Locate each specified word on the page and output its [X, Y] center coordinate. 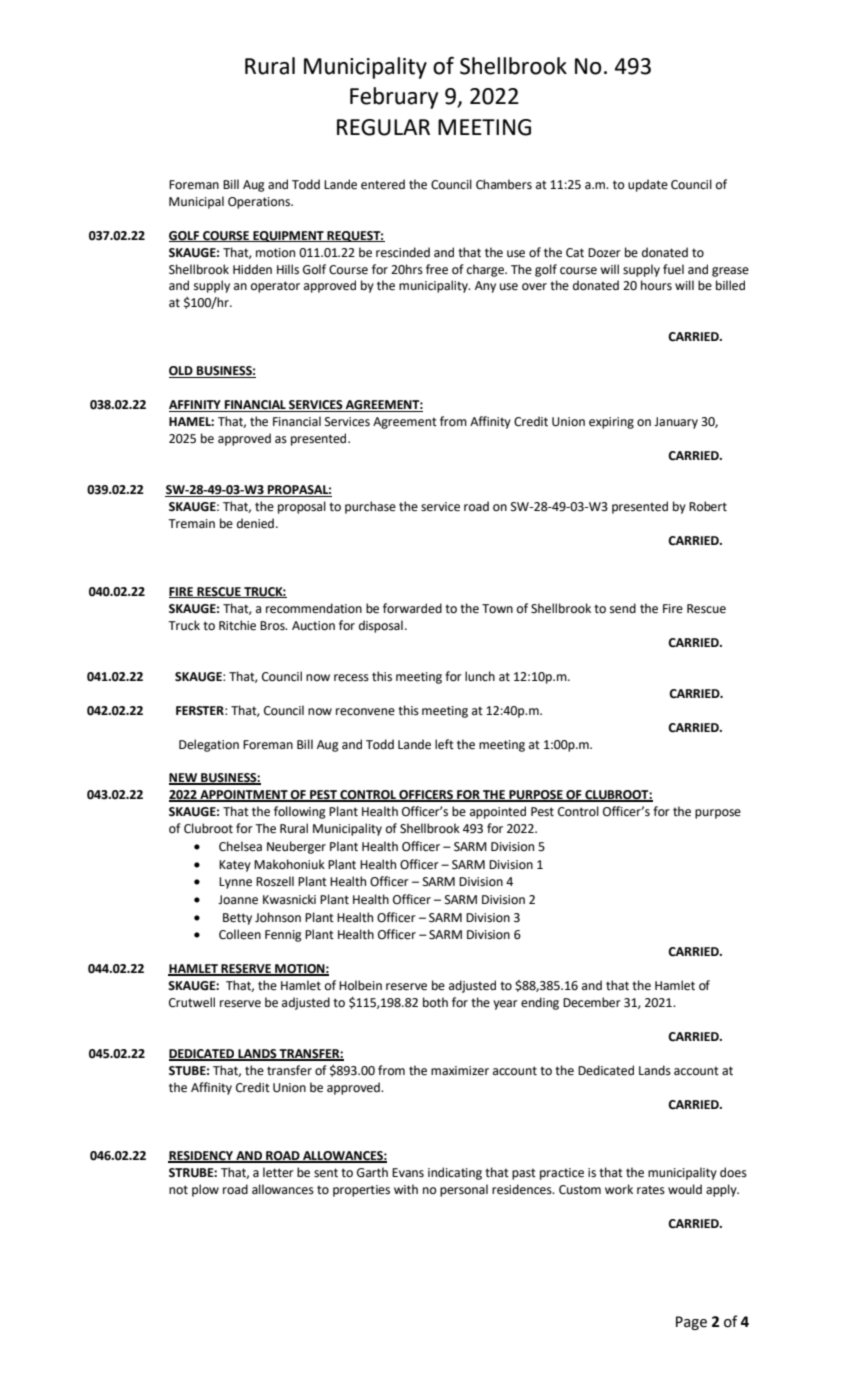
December [592, 1002]
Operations [260, 203]
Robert [708, 506]
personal [464, 1190]
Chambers [504, 184]
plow [205, 1190]
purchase [370, 507]
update [648, 185]
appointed [498, 812]
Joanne [238, 900]
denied [255, 523]
